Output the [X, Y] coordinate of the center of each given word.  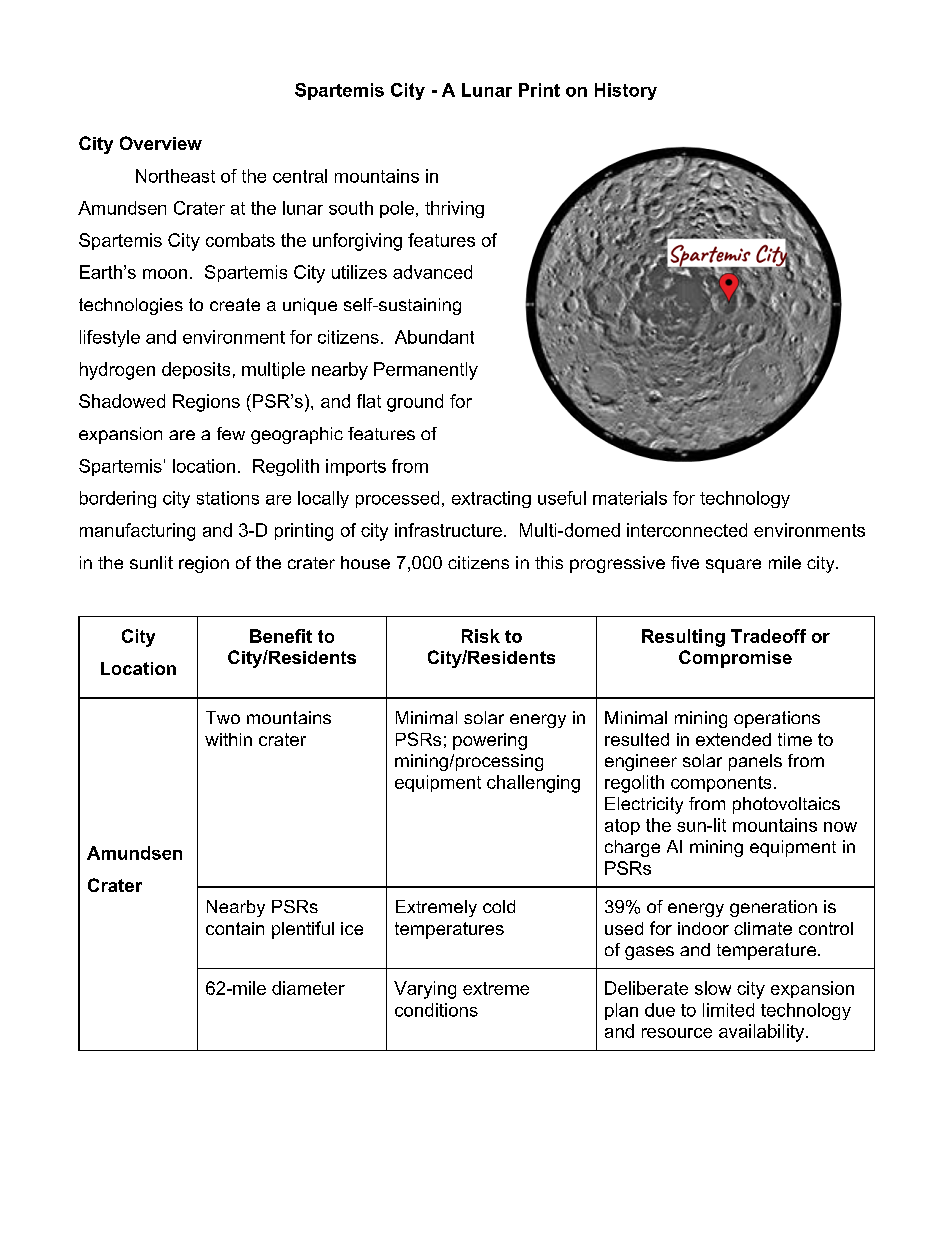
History [626, 91]
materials [630, 498]
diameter [308, 988]
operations [777, 719]
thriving [454, 209]
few [231, 433]
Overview [161, 143]
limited [728, 1010]
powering [490, 741]
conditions [436, 1010]
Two [223, 717]
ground [415, 403]
